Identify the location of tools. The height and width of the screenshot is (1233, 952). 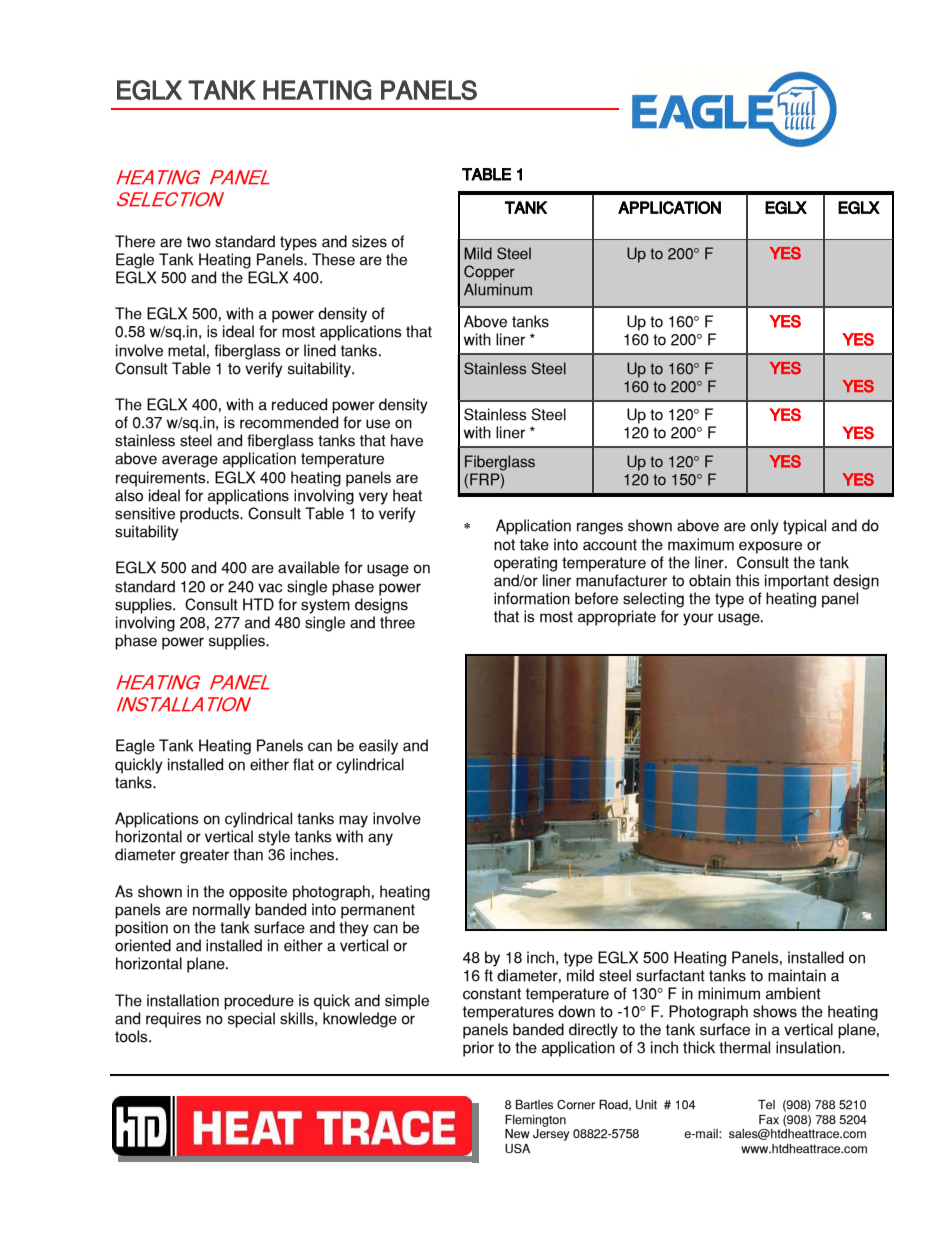
(132, 1036).
